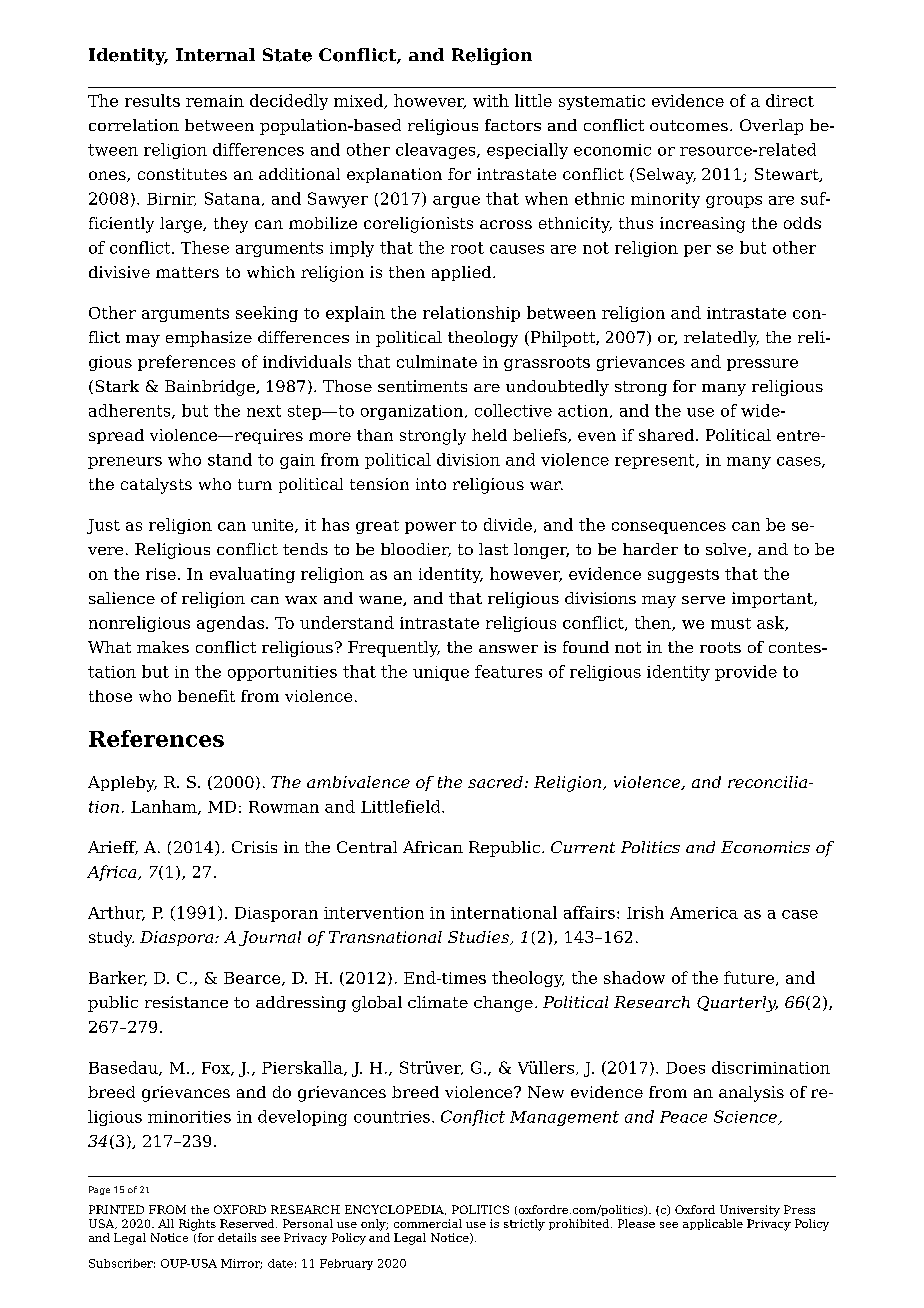 This image has width=924, height=1308. What do you see at coordinates (215, 101) in the image?
I see `remain` at bounding box center [215, 101].
